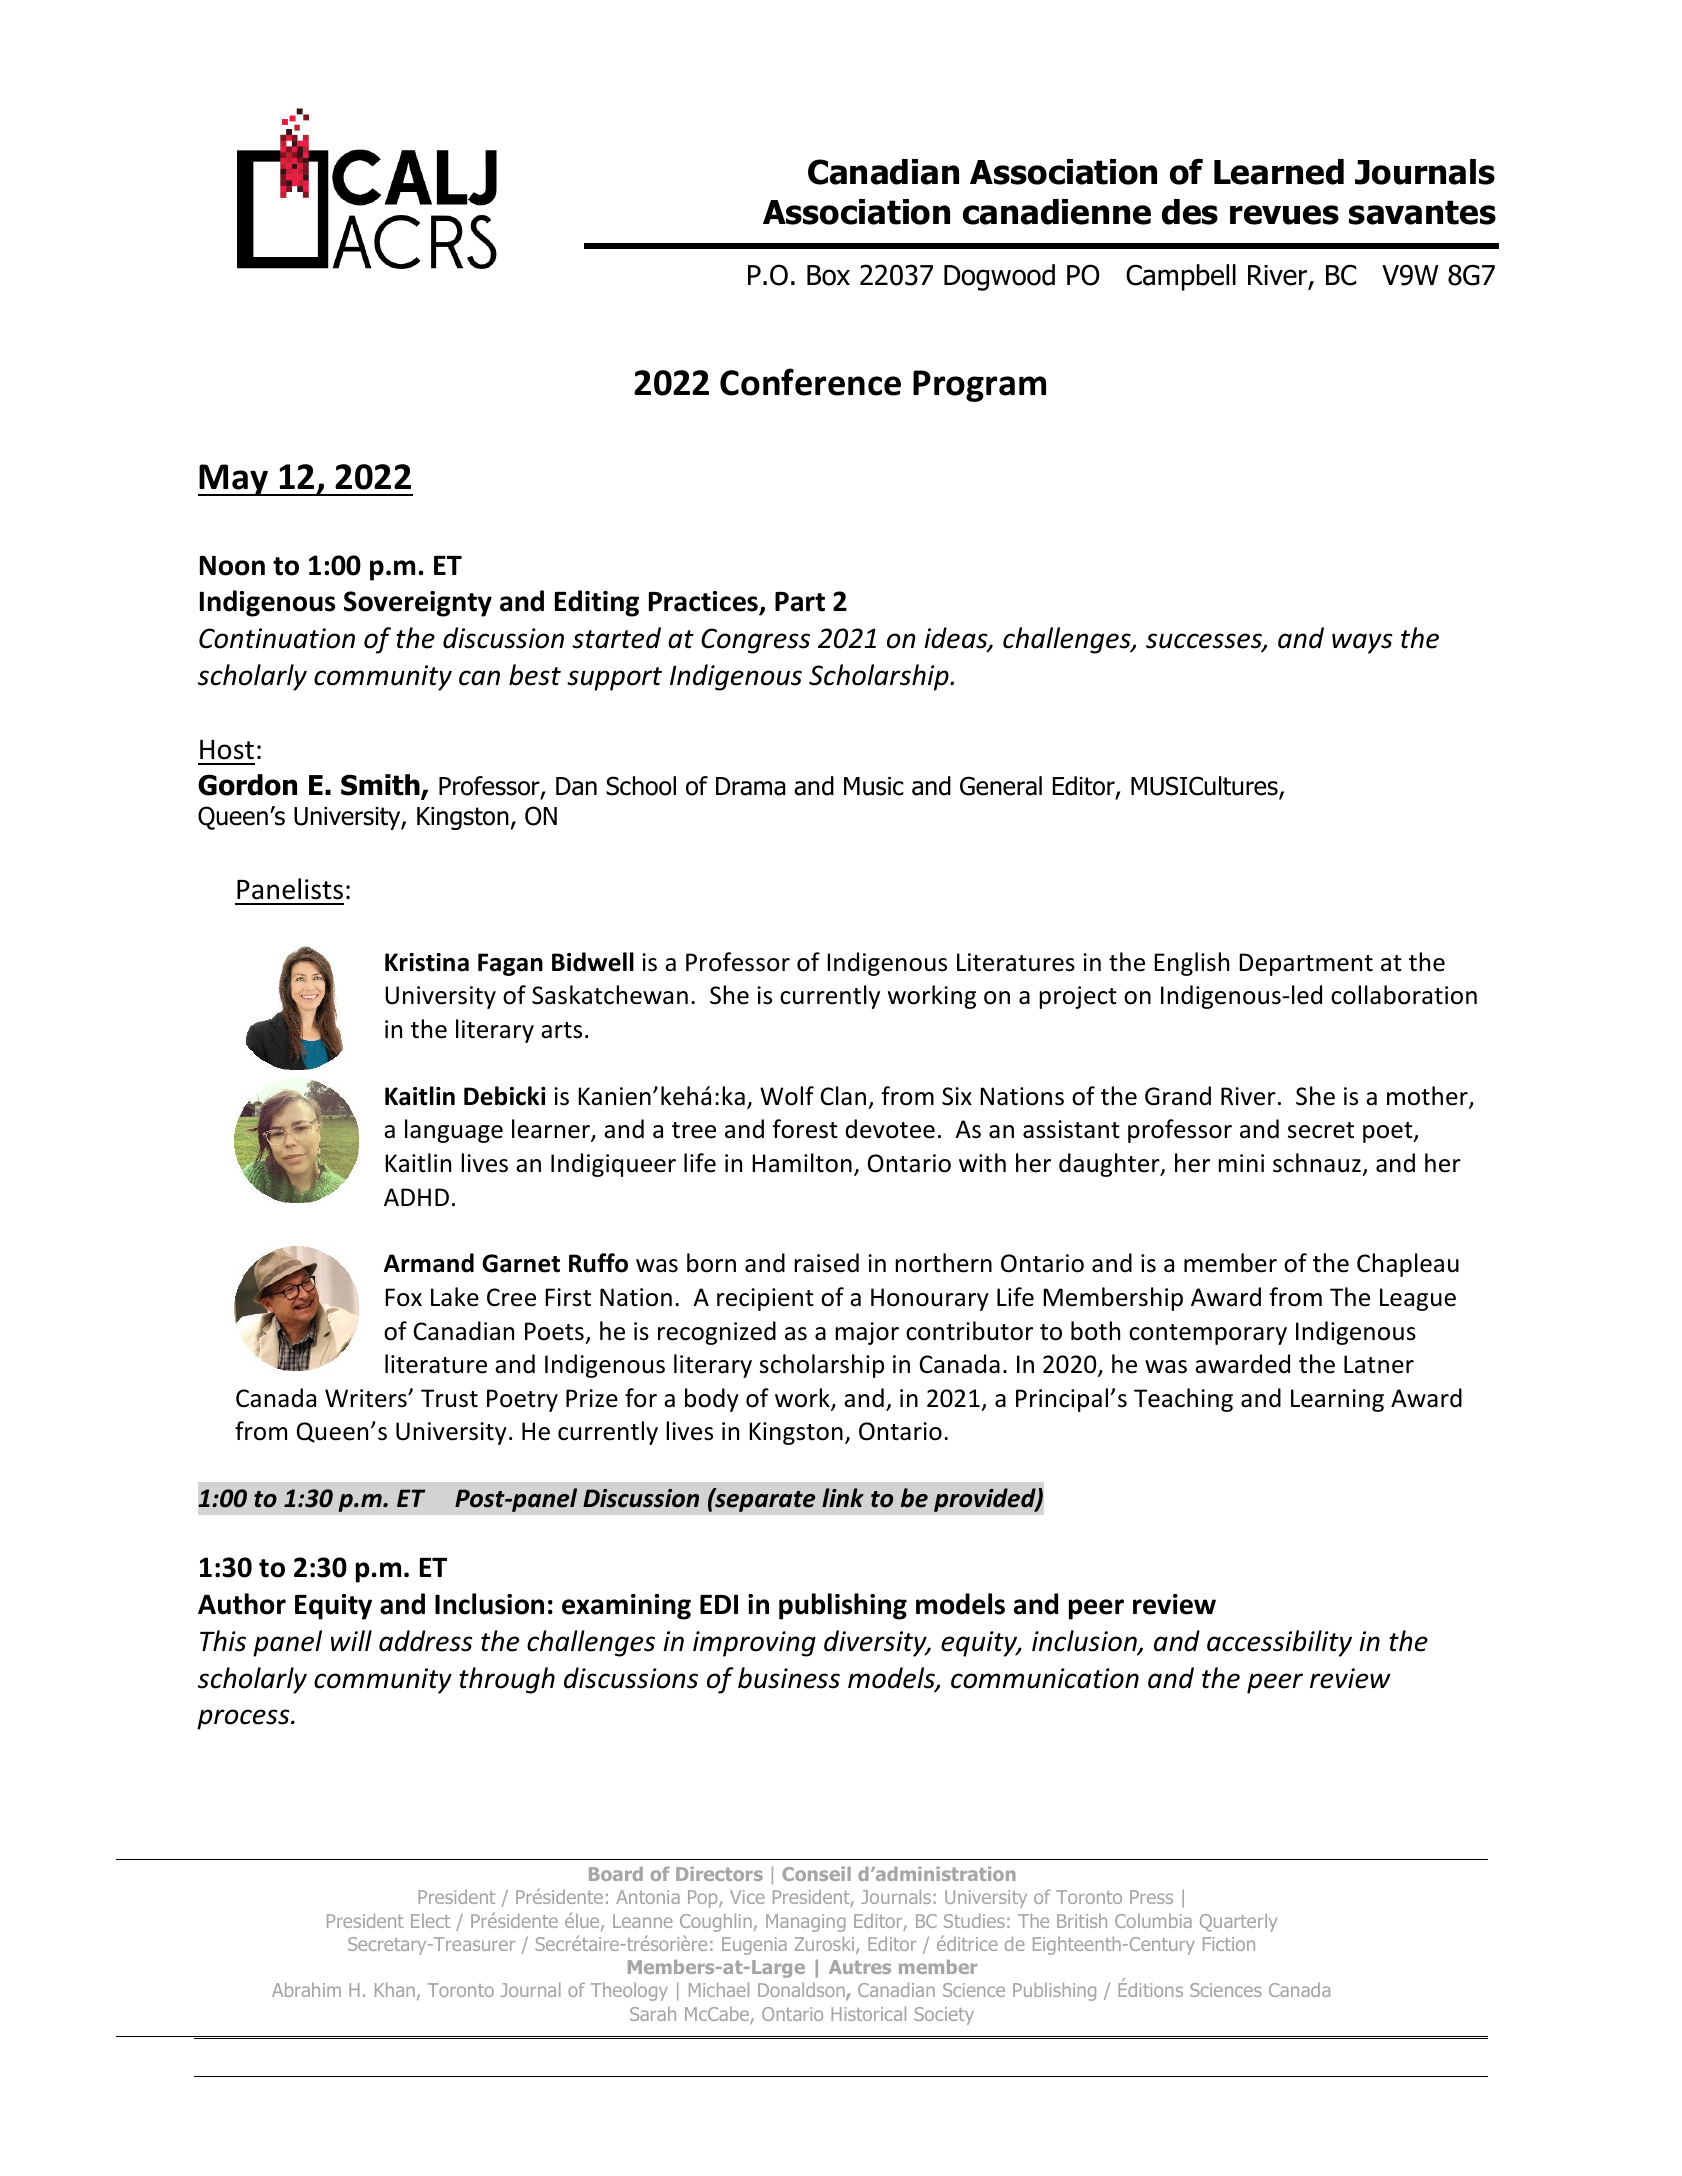  I want to click on ways, so click(1362, 643).
